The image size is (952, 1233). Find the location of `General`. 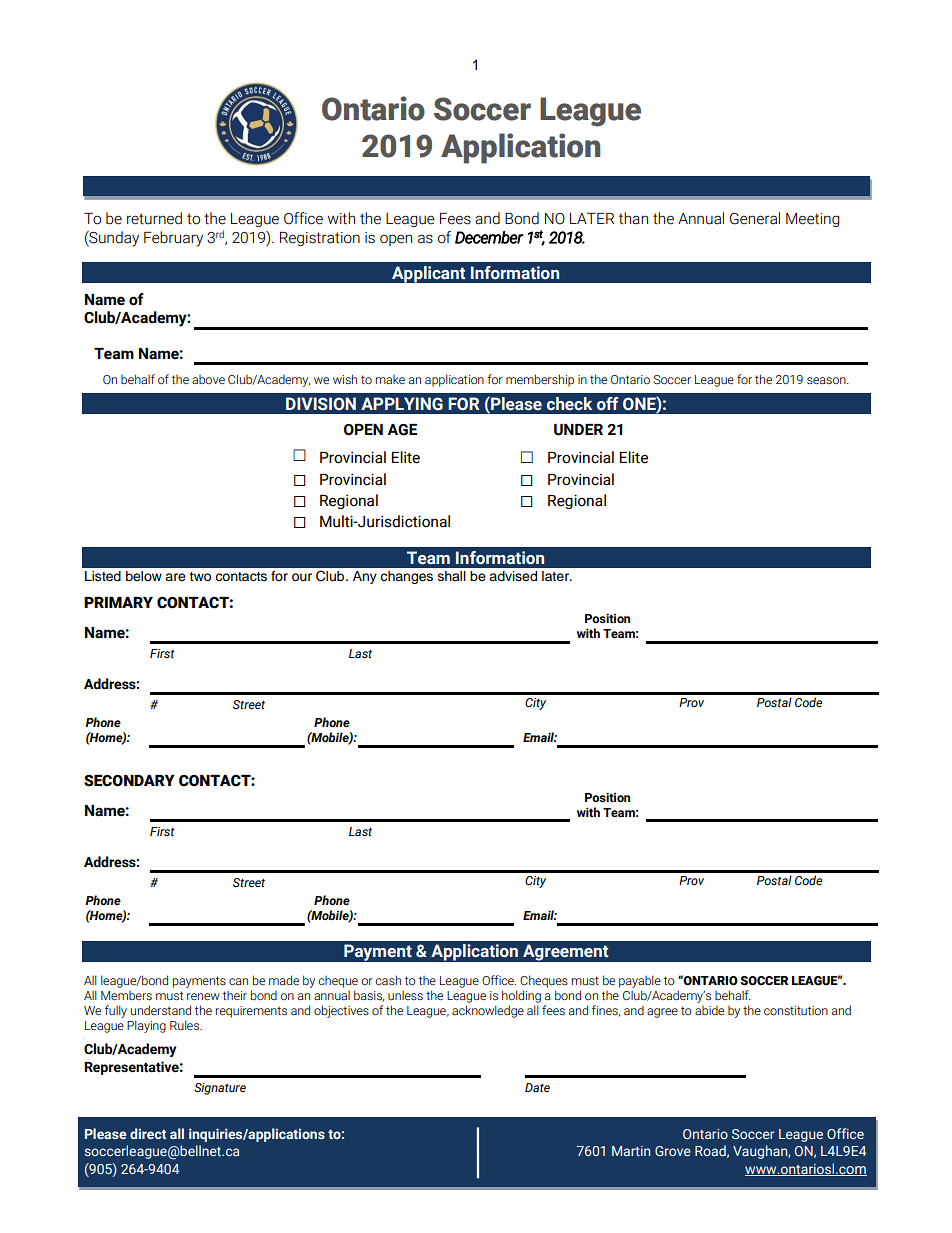

General is located at coordinates (755, 218).
